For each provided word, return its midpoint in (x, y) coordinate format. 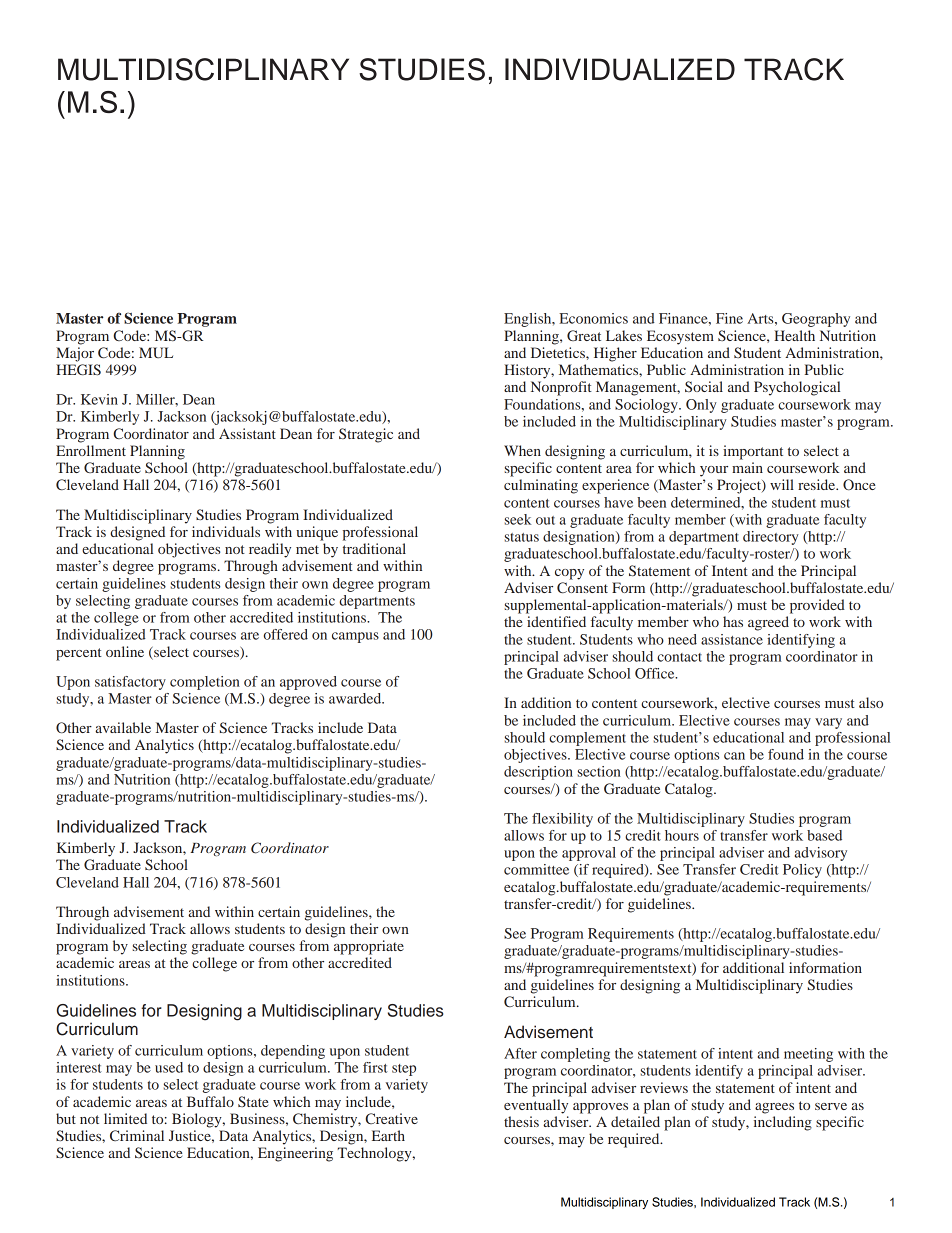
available (123, 727)
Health (794, 335)
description (538, 773)
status (521, 537)
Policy (802, 871)
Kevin (99, 399)
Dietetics (559, 352)
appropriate (369, 947)
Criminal (137, 1135)
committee (536, 869)
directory (771, 538)
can (734, 756)
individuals (226, 531)
